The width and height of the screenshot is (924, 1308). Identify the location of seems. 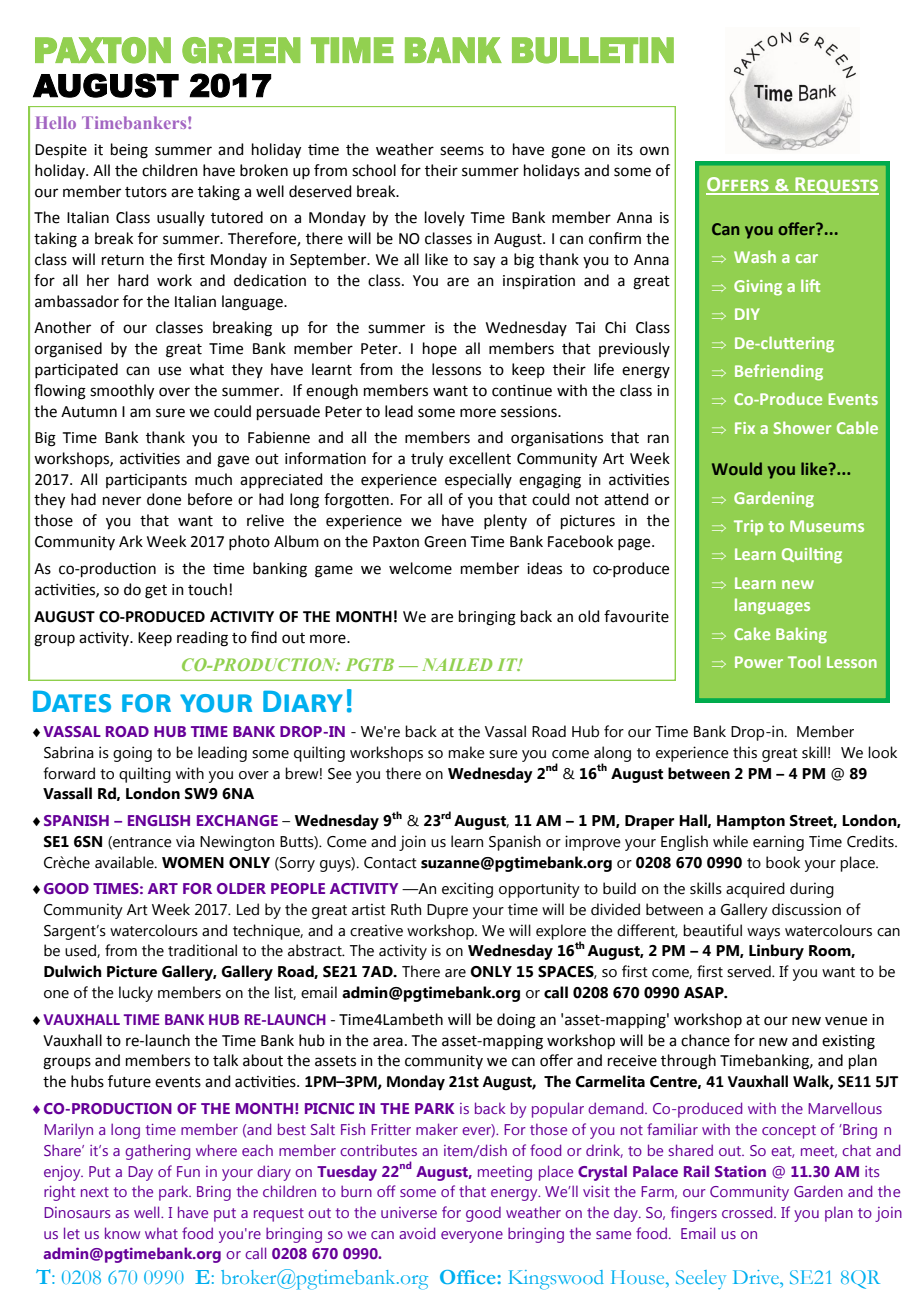
(462, 151).
